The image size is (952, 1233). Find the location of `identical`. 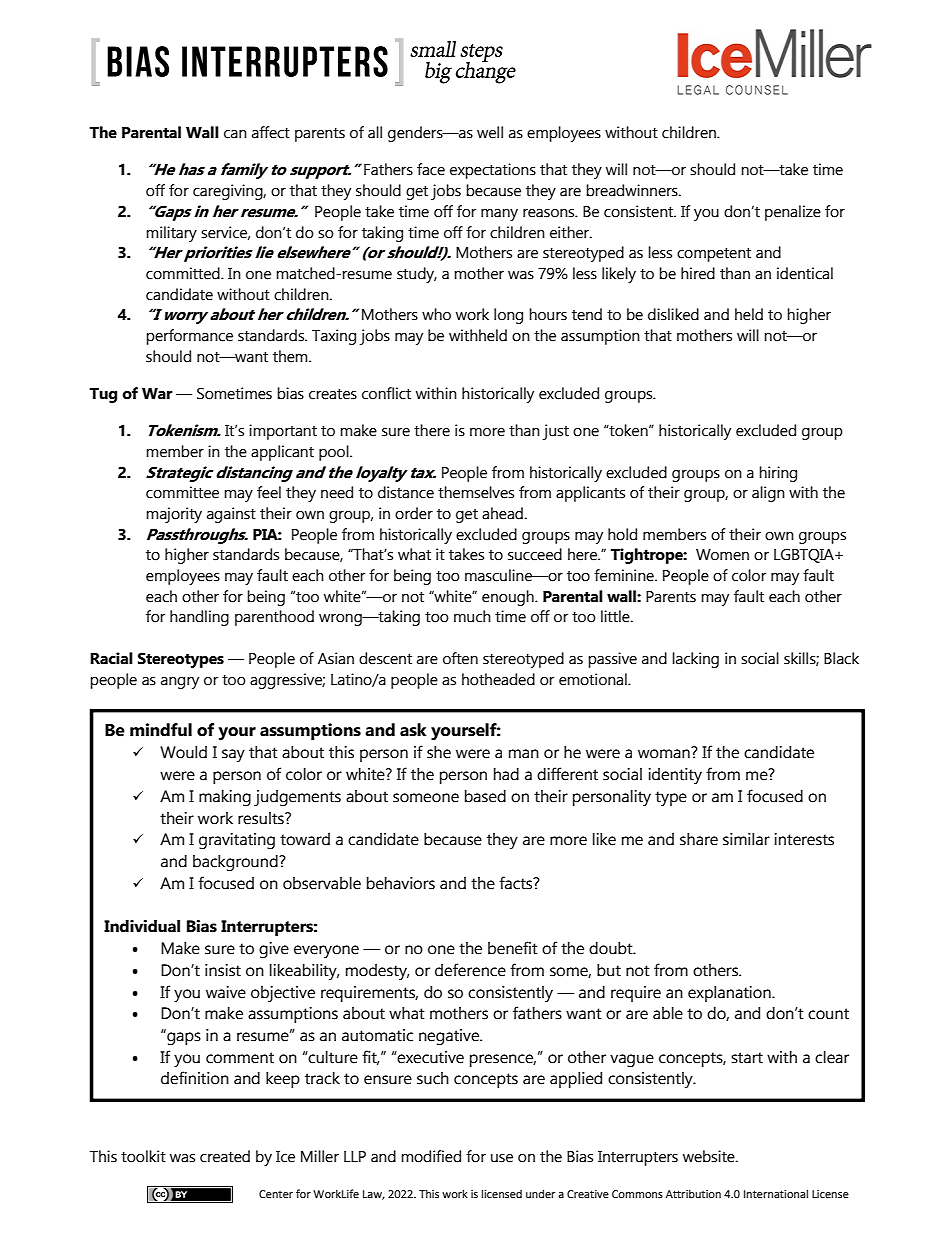

identical is located at coordinates (805, 273).
